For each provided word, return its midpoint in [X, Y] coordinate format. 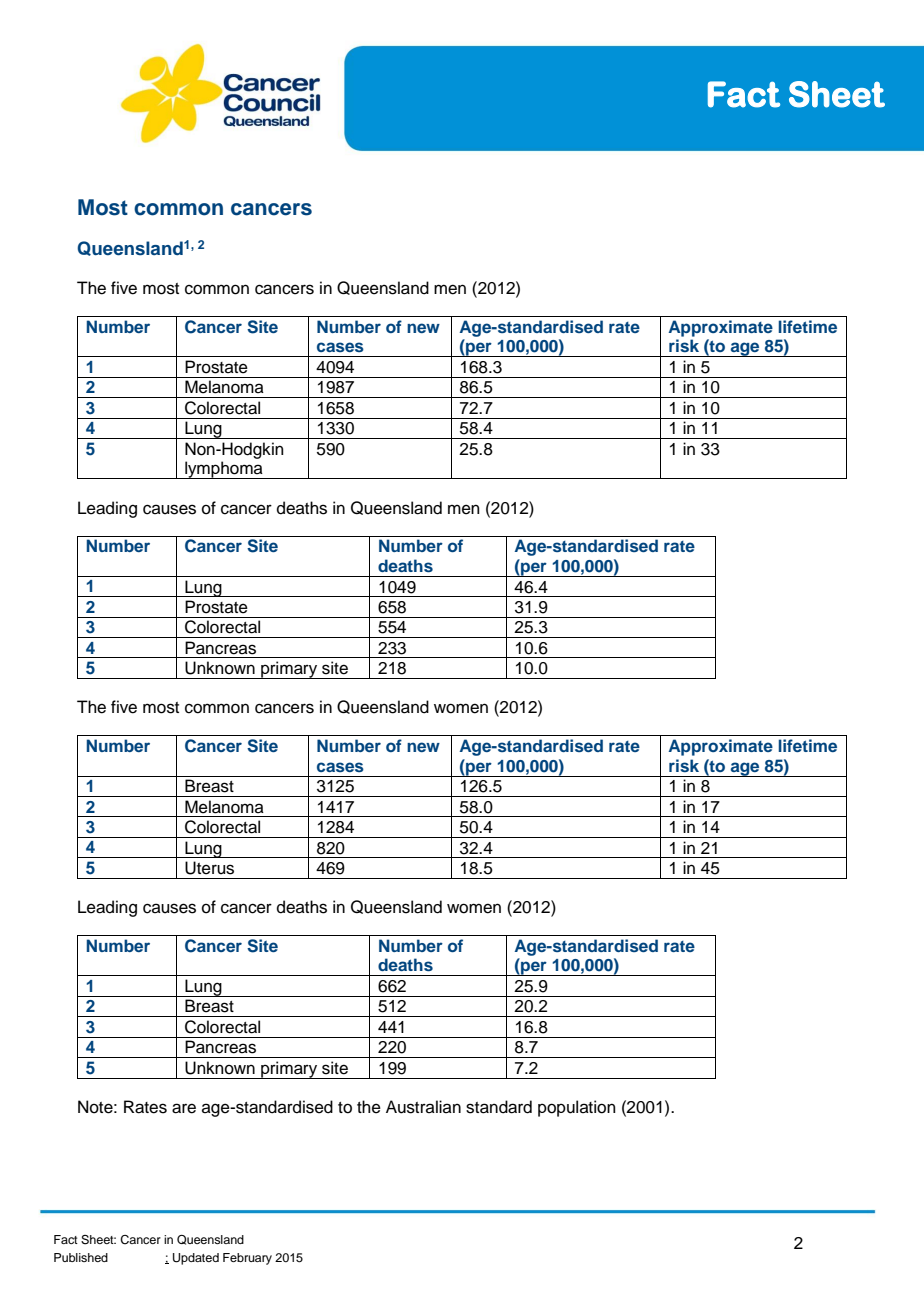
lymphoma [224, 470]
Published [81, 1257]
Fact [66, 1239]
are [184, 1108]
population [577, 1108]
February [247, 1259]
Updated [196, 1259]
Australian [423, 1107]
